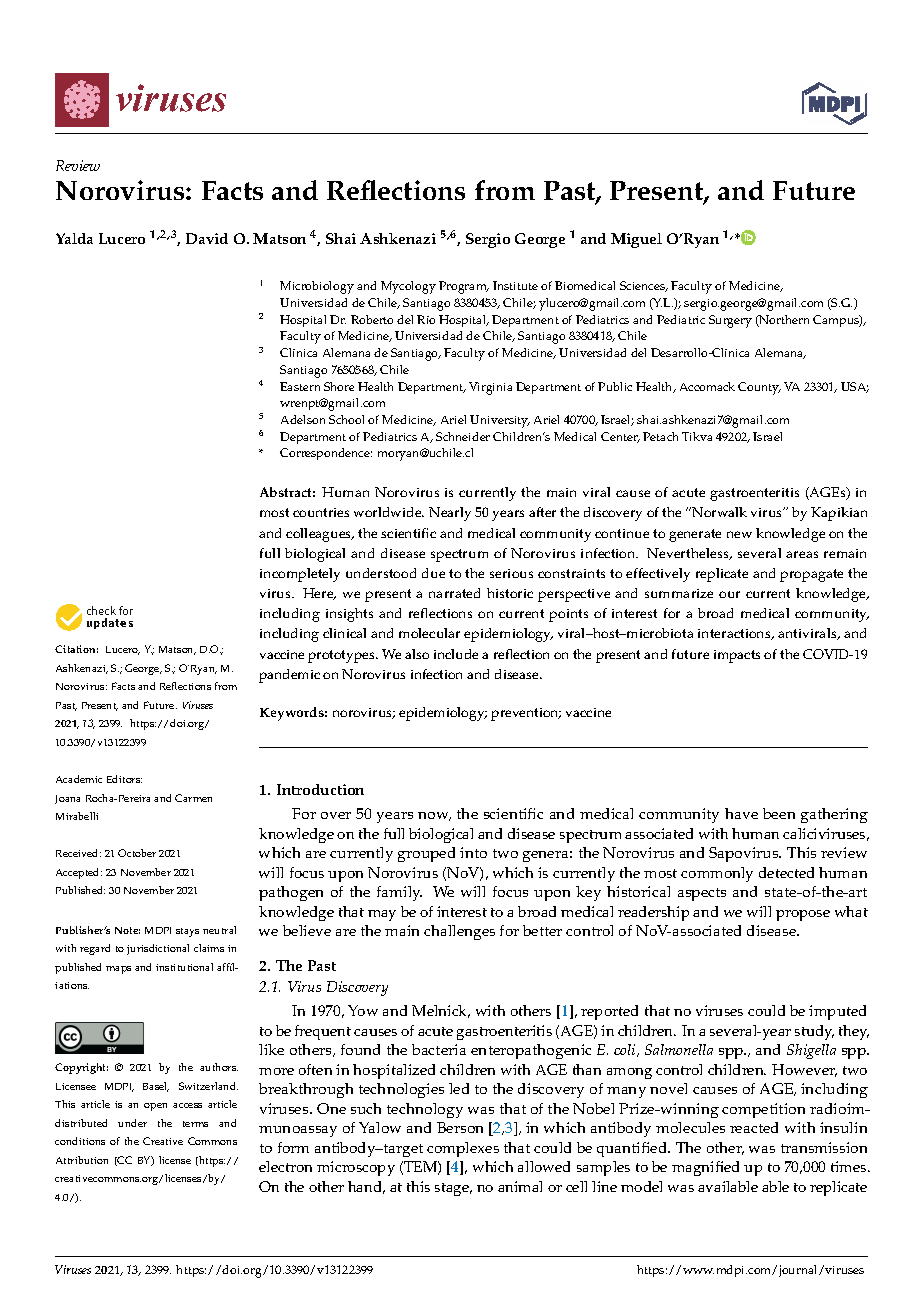  I want to click on David, so click(207, 238).
